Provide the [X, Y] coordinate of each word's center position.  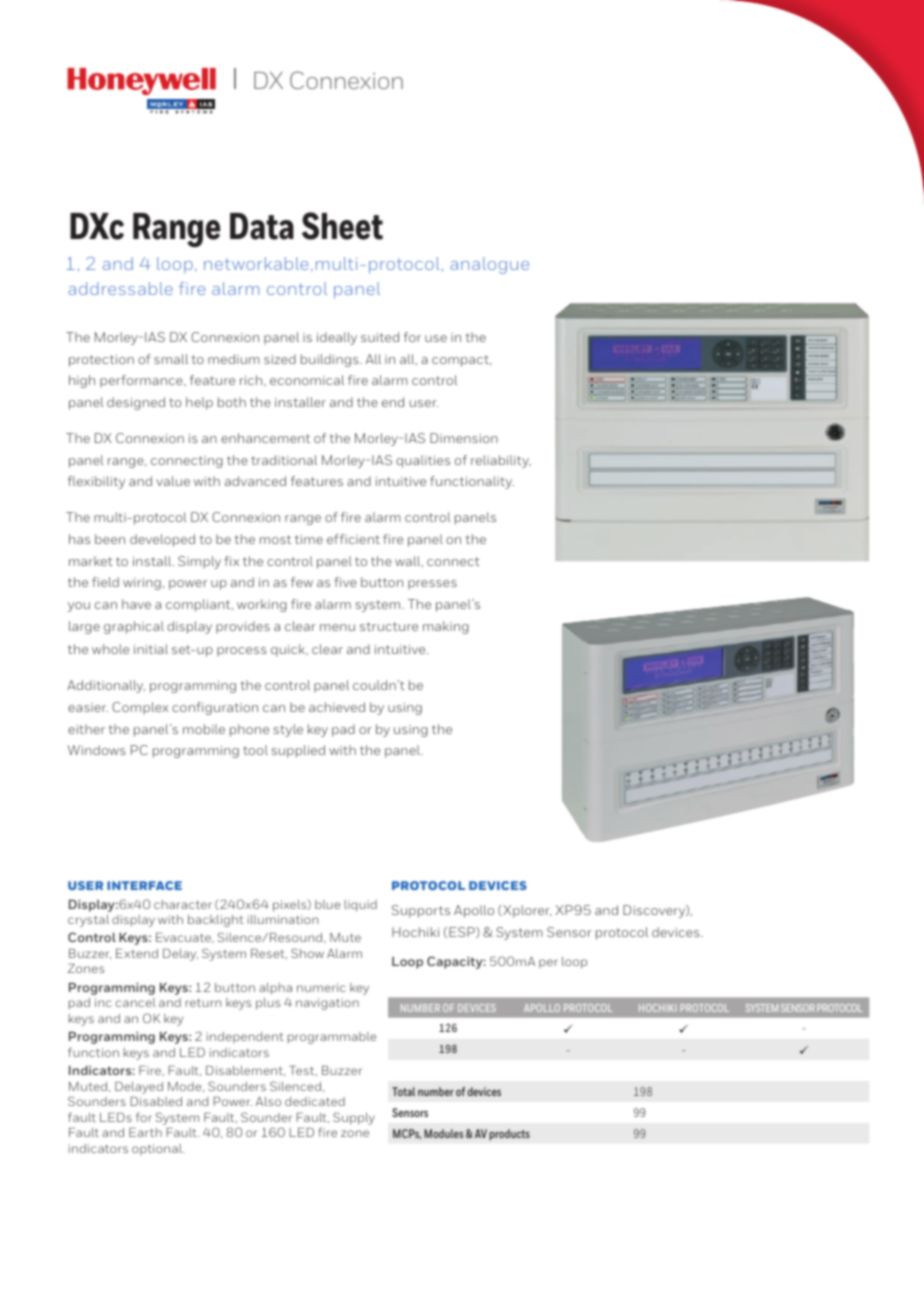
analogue [489, 265]
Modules [443, 1133]
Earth [145, 1132]
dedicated [315, 1101]
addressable [120, 288]
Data [262, 226]
